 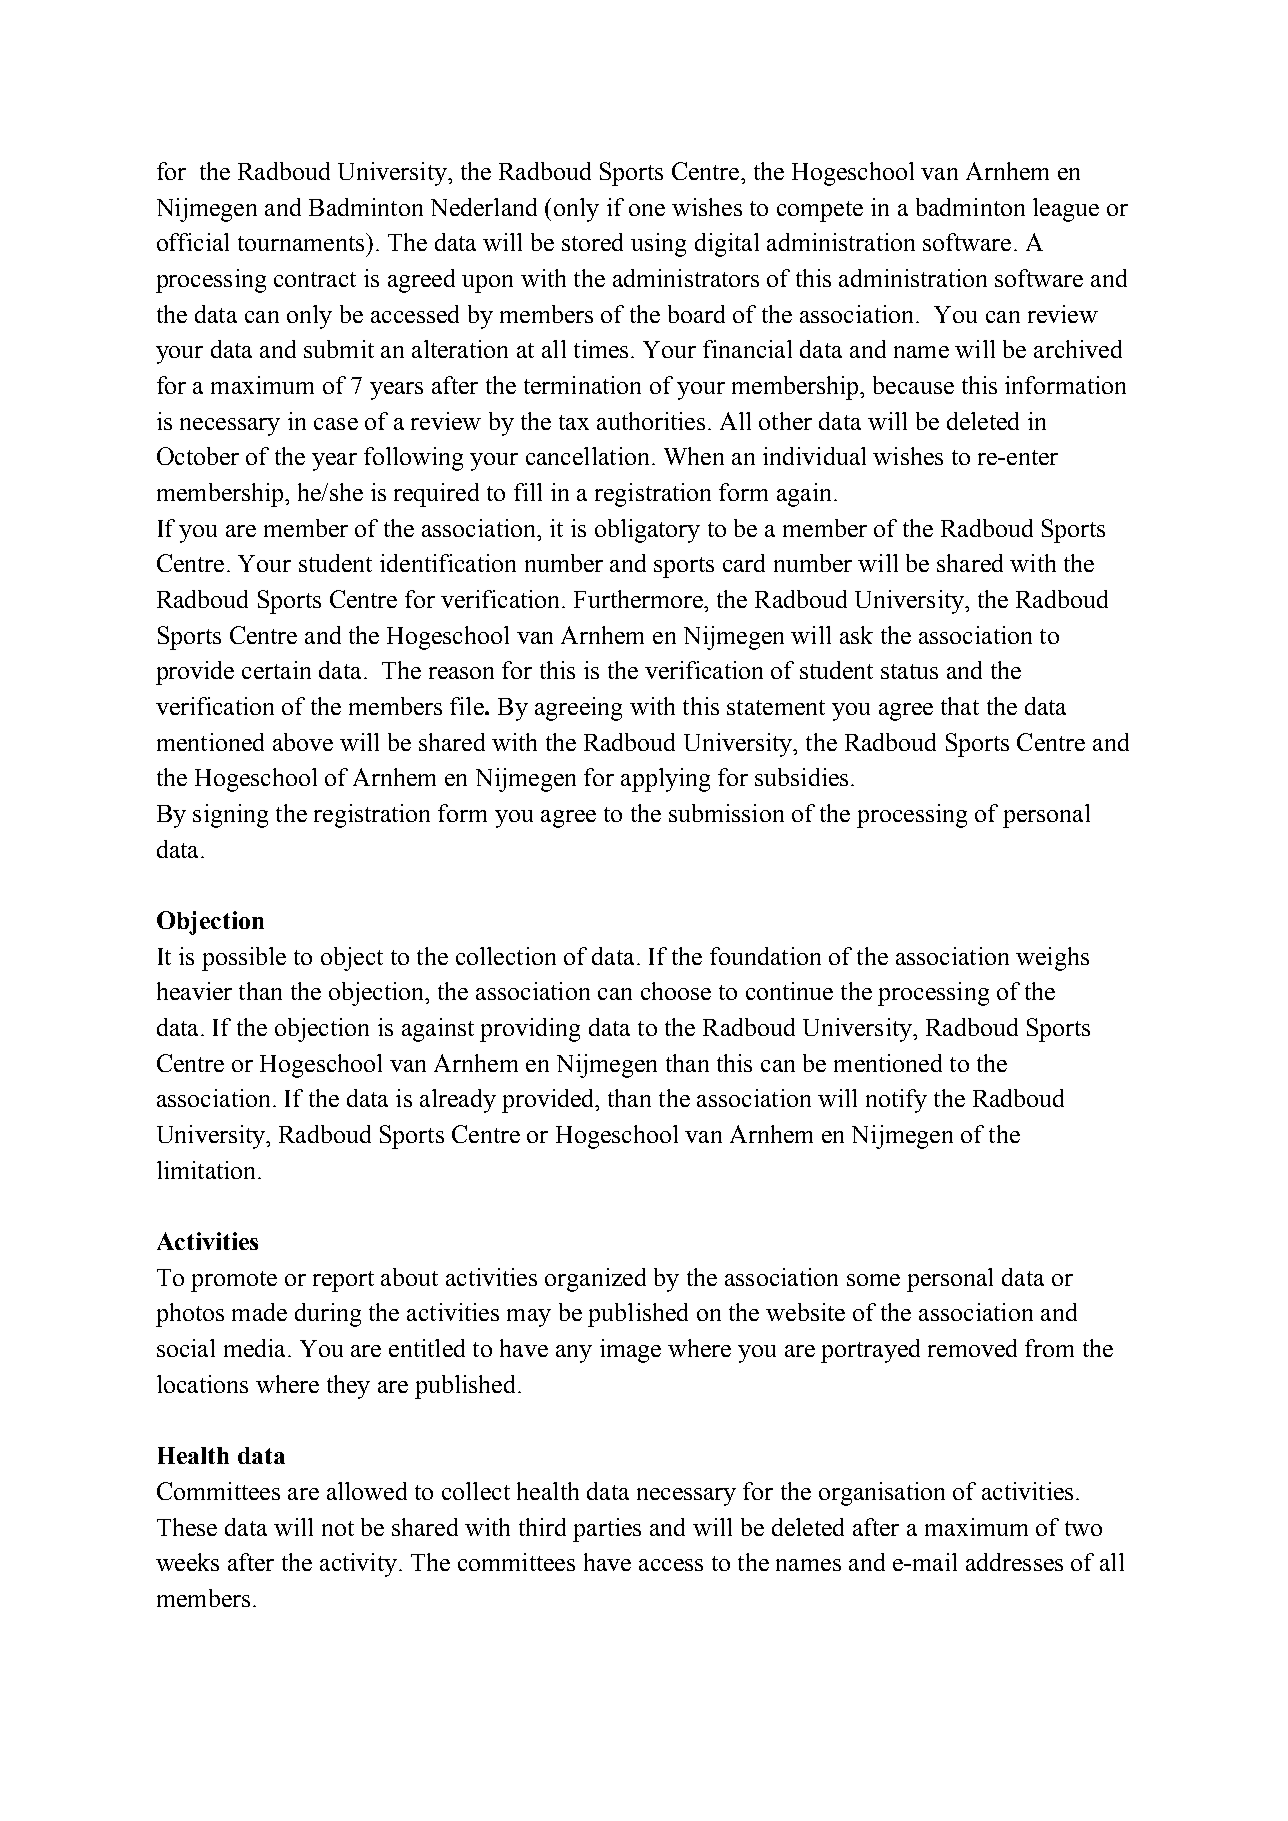 I want to click on providing, so click(x=530, y=1030).
